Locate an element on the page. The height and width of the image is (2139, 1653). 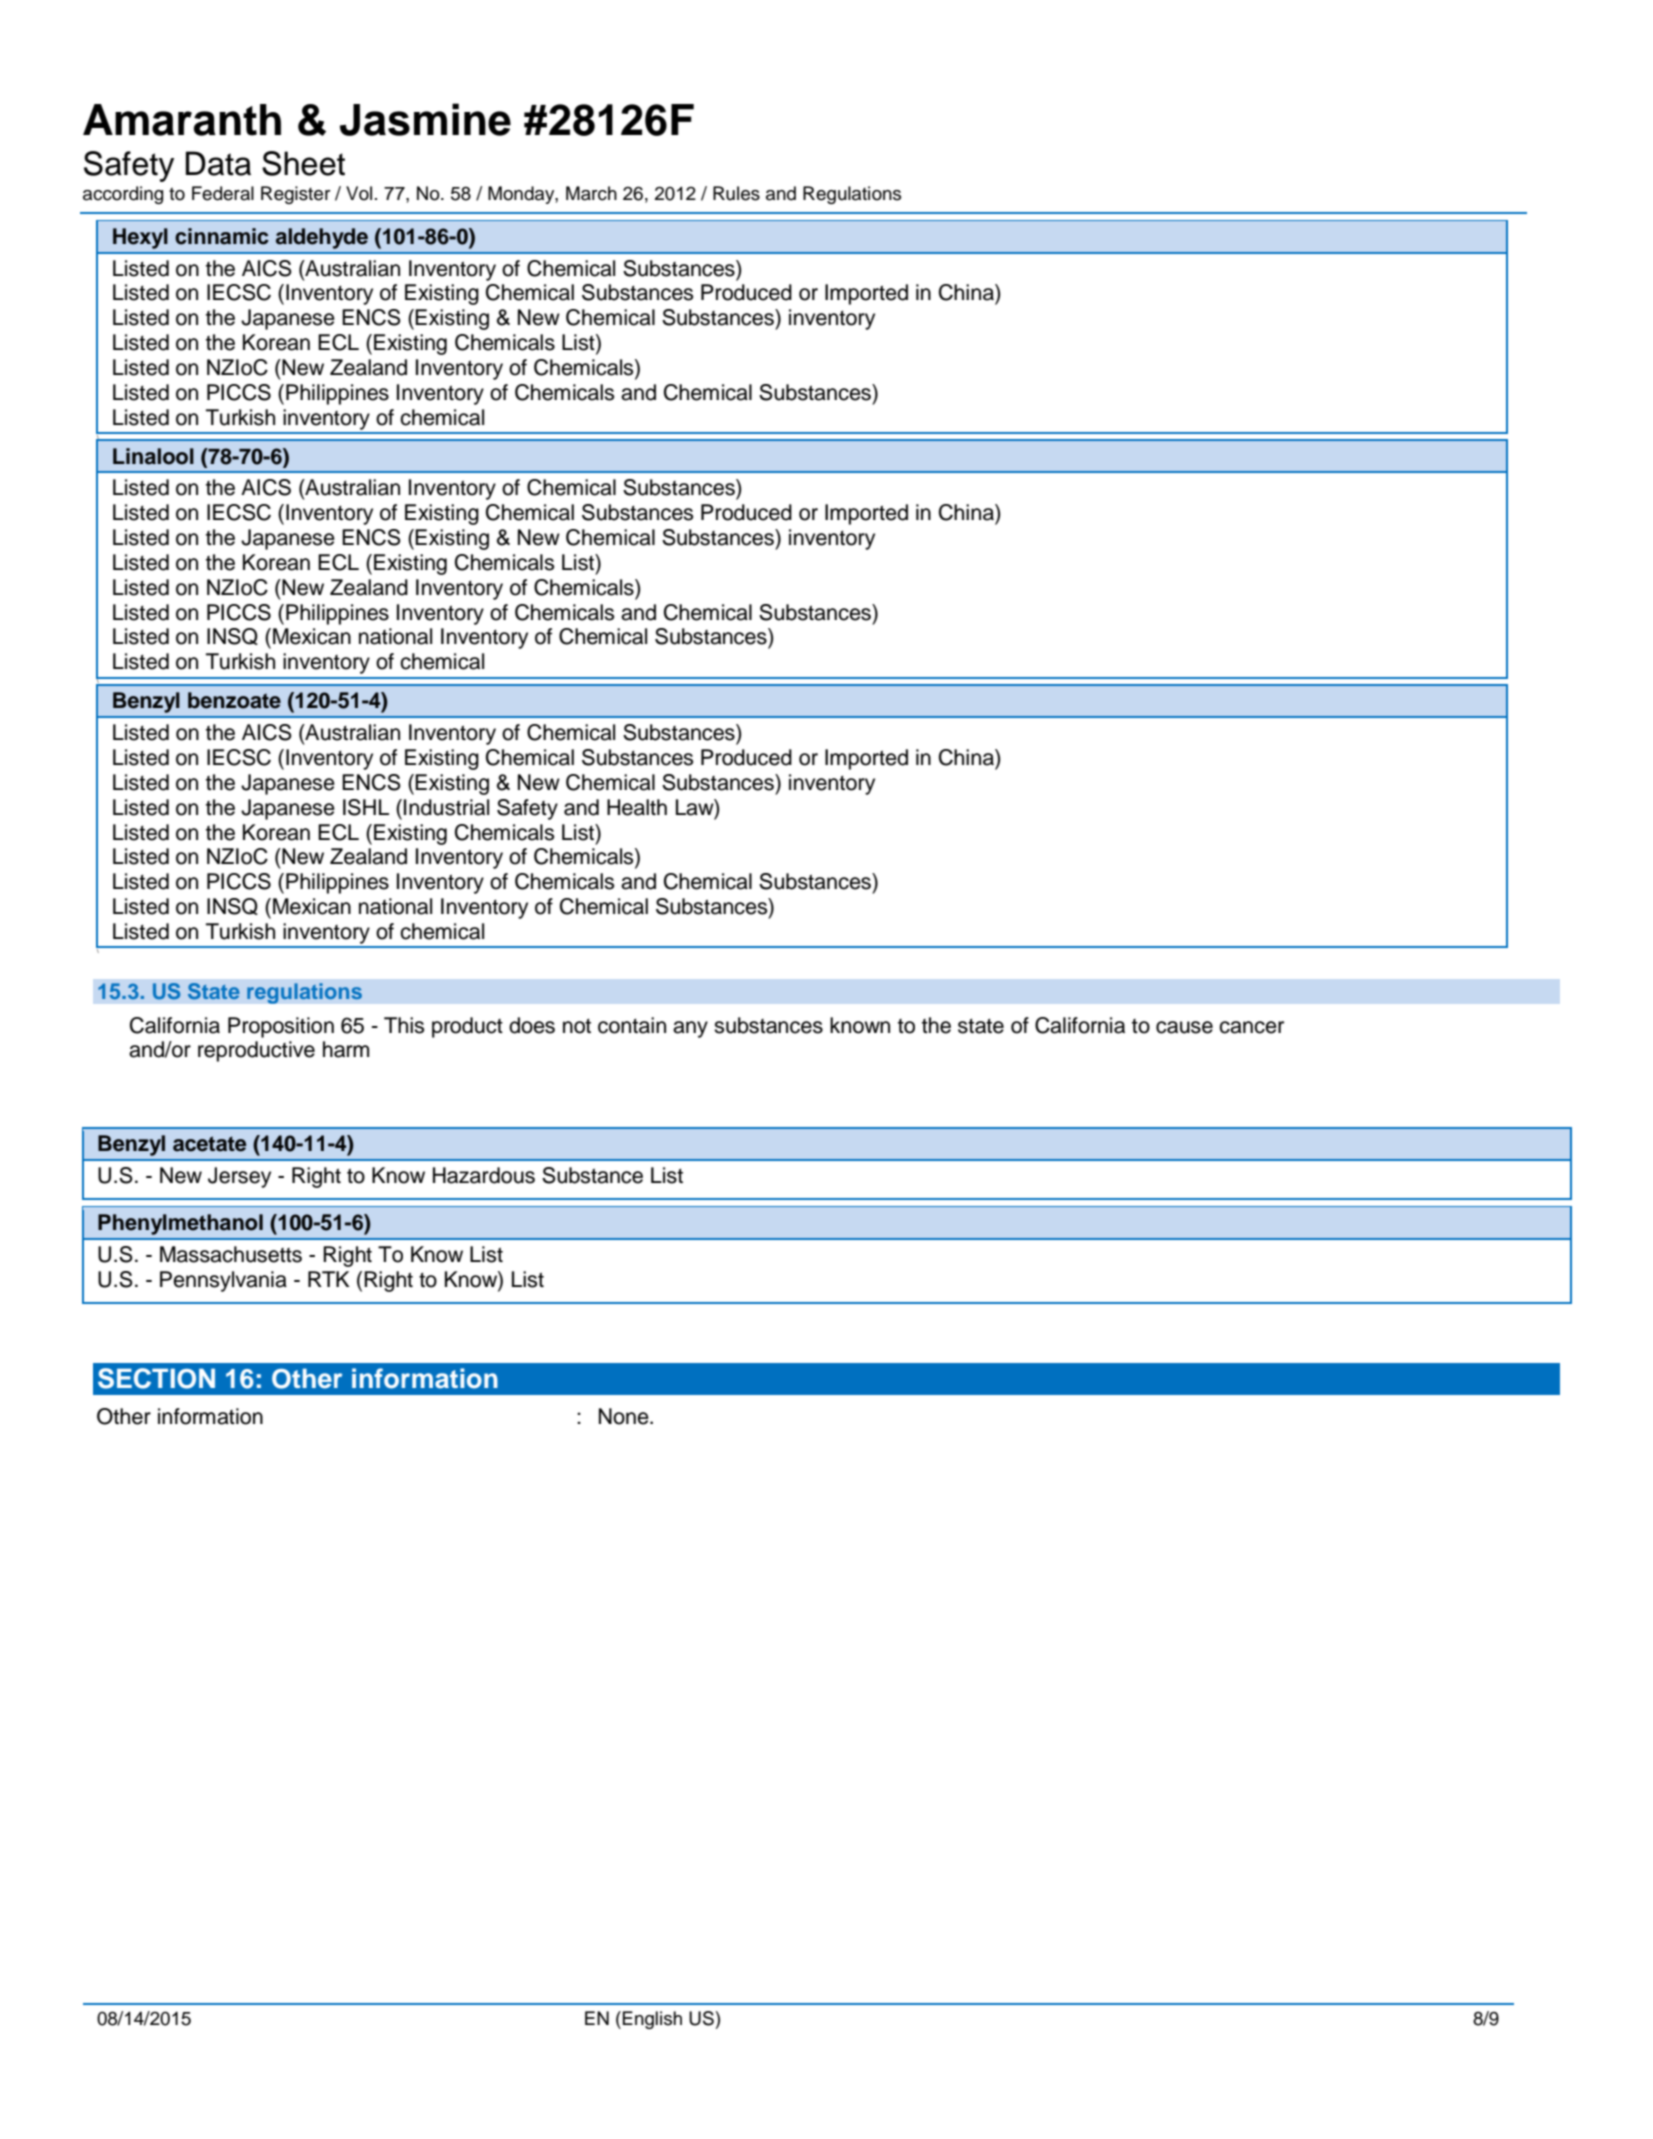
March is located at coordinates (591, 193).
